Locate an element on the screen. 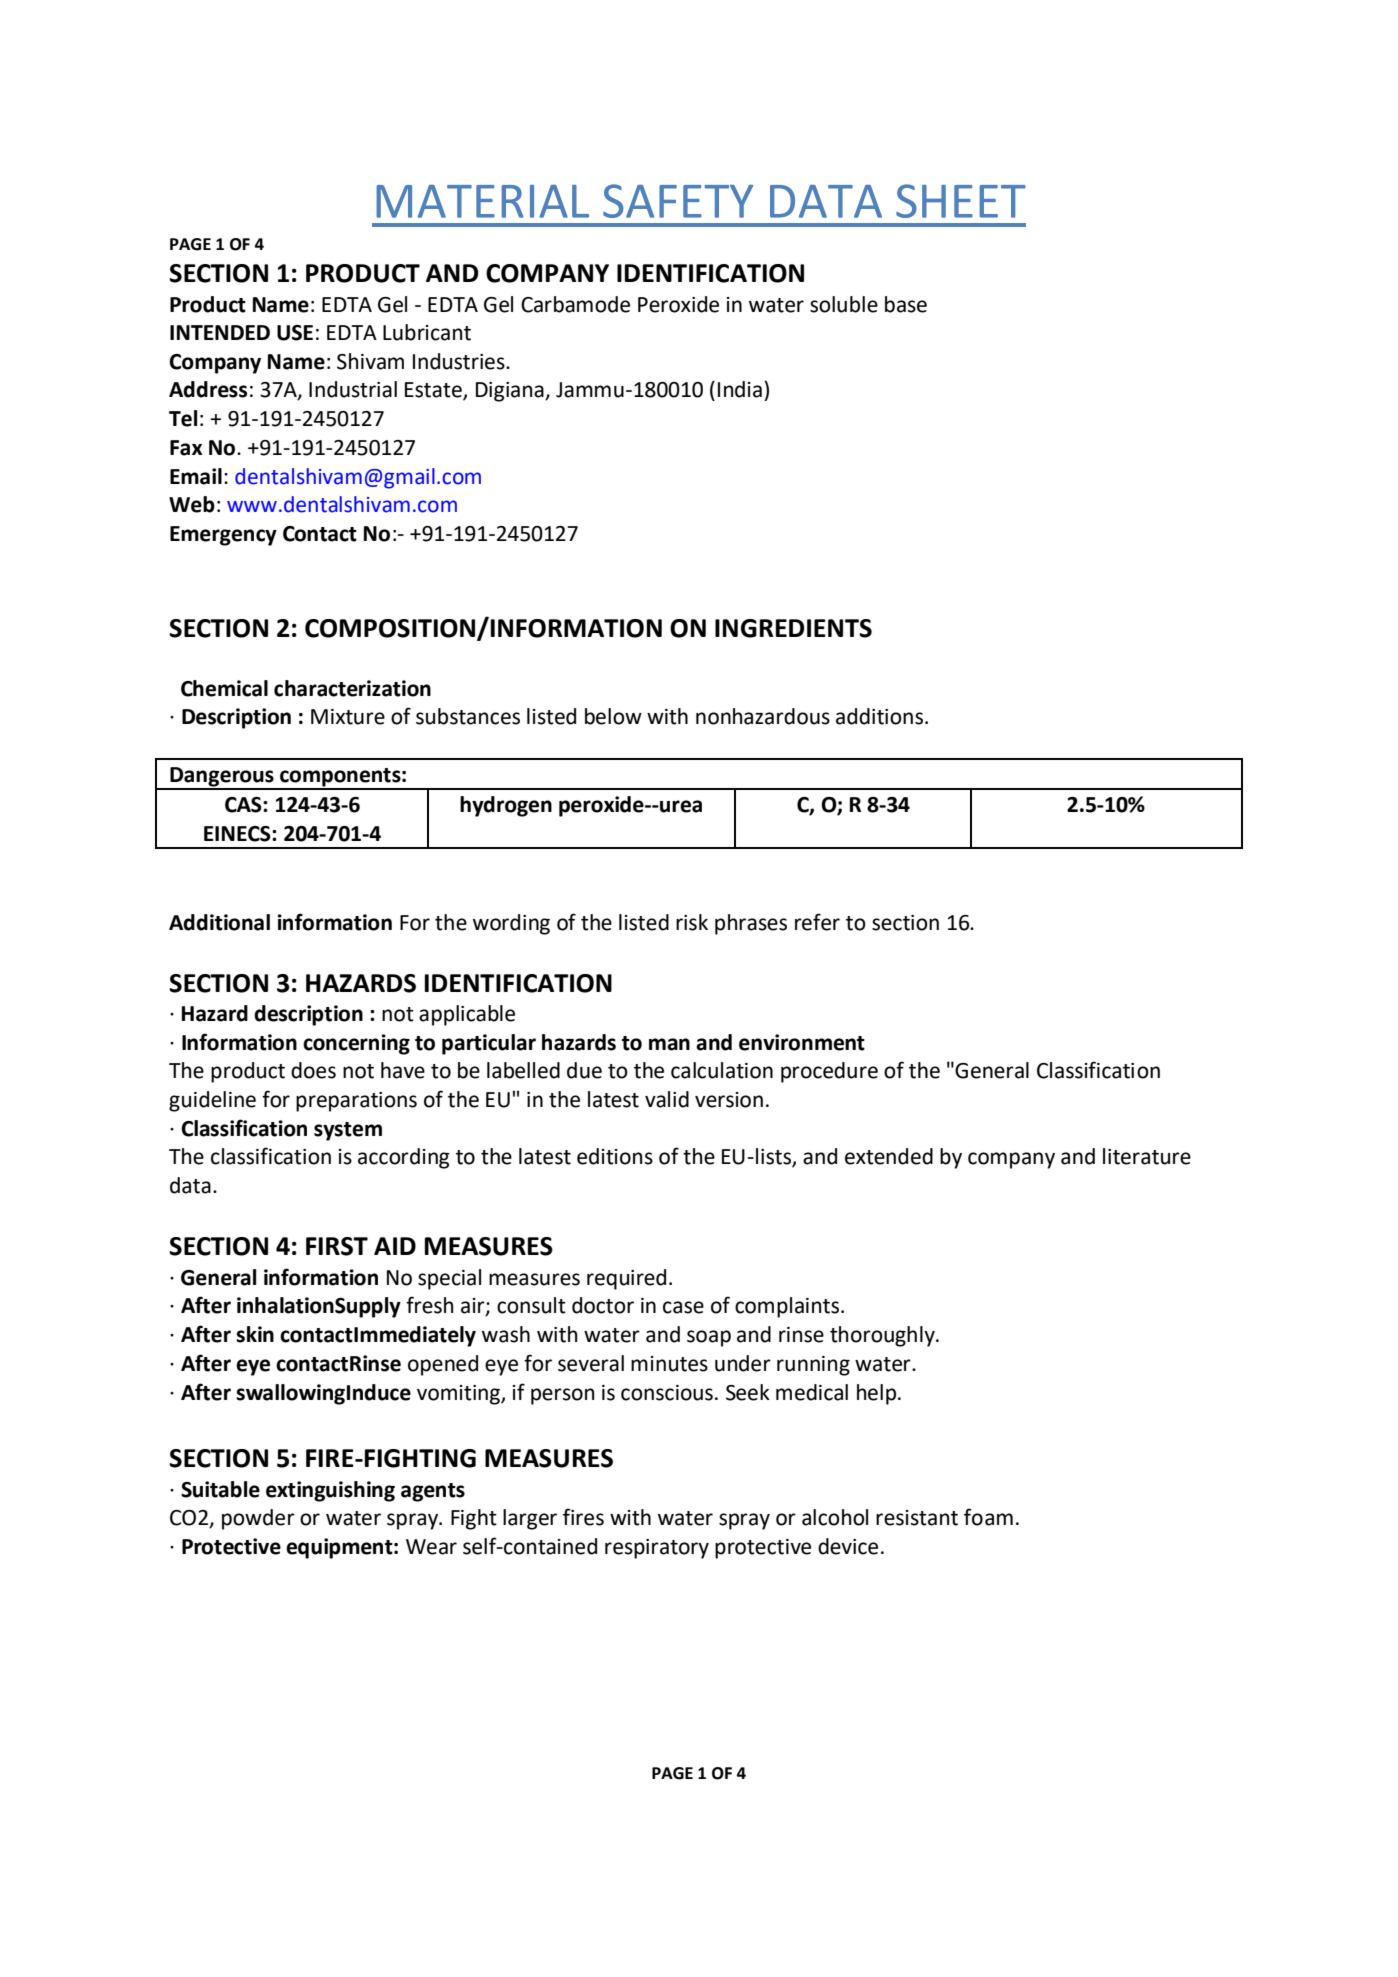 This screenshot has width=1398, height=1977. USE is located at coordinates (295, 333).
